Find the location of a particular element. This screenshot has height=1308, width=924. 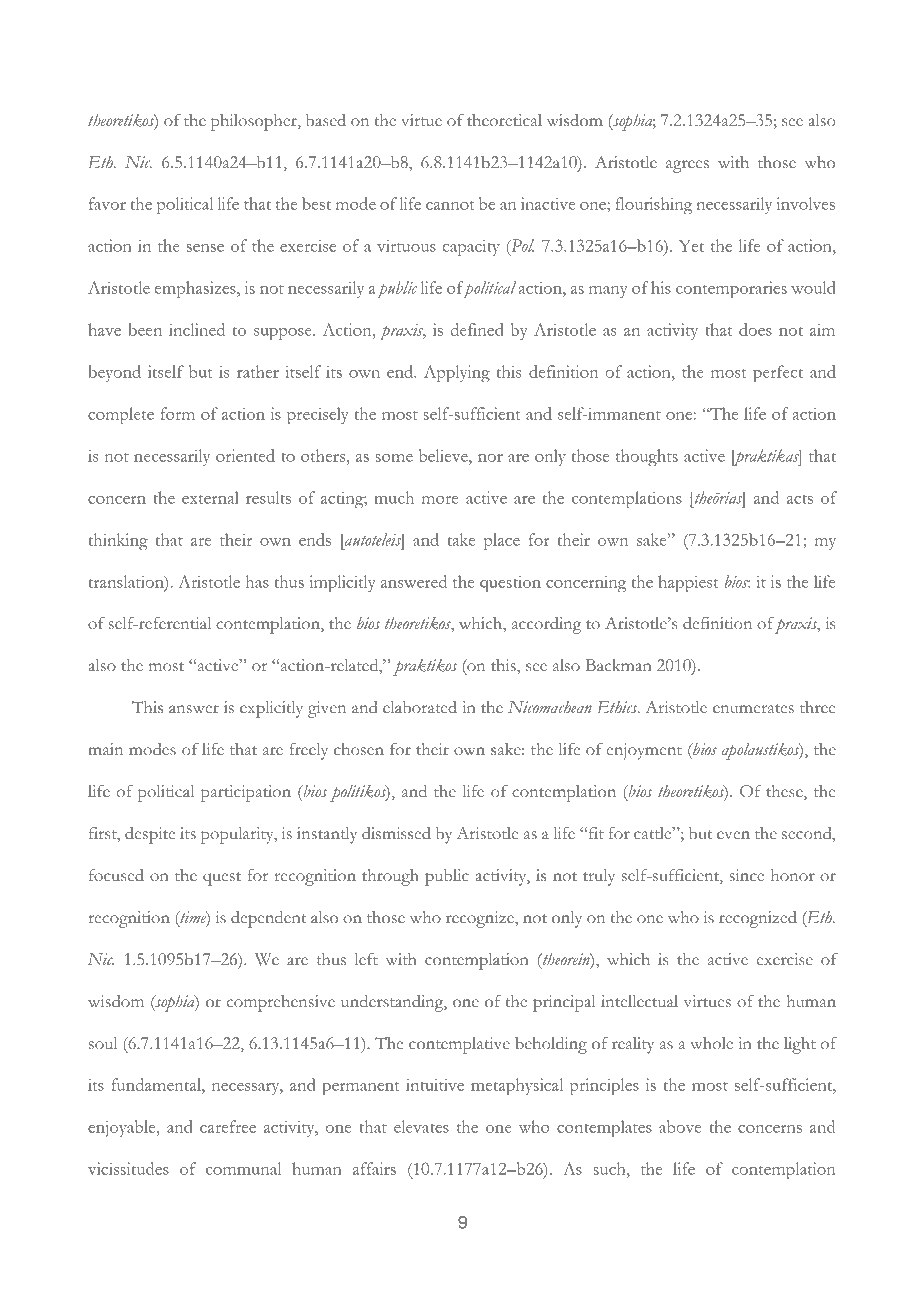

carefree is located at coordinates (228, 1126).
